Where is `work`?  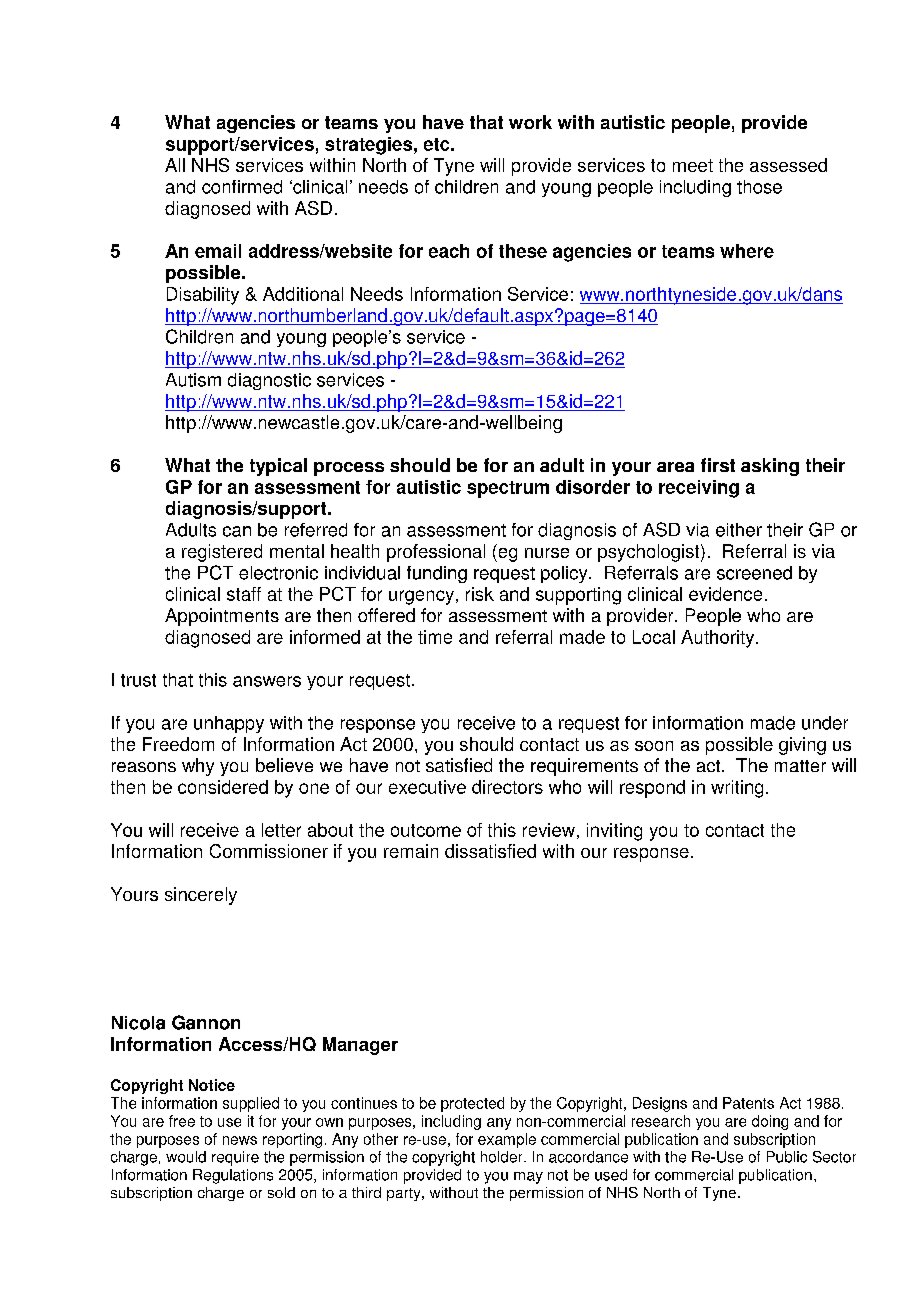
work is located at coordinates (530, 122).
